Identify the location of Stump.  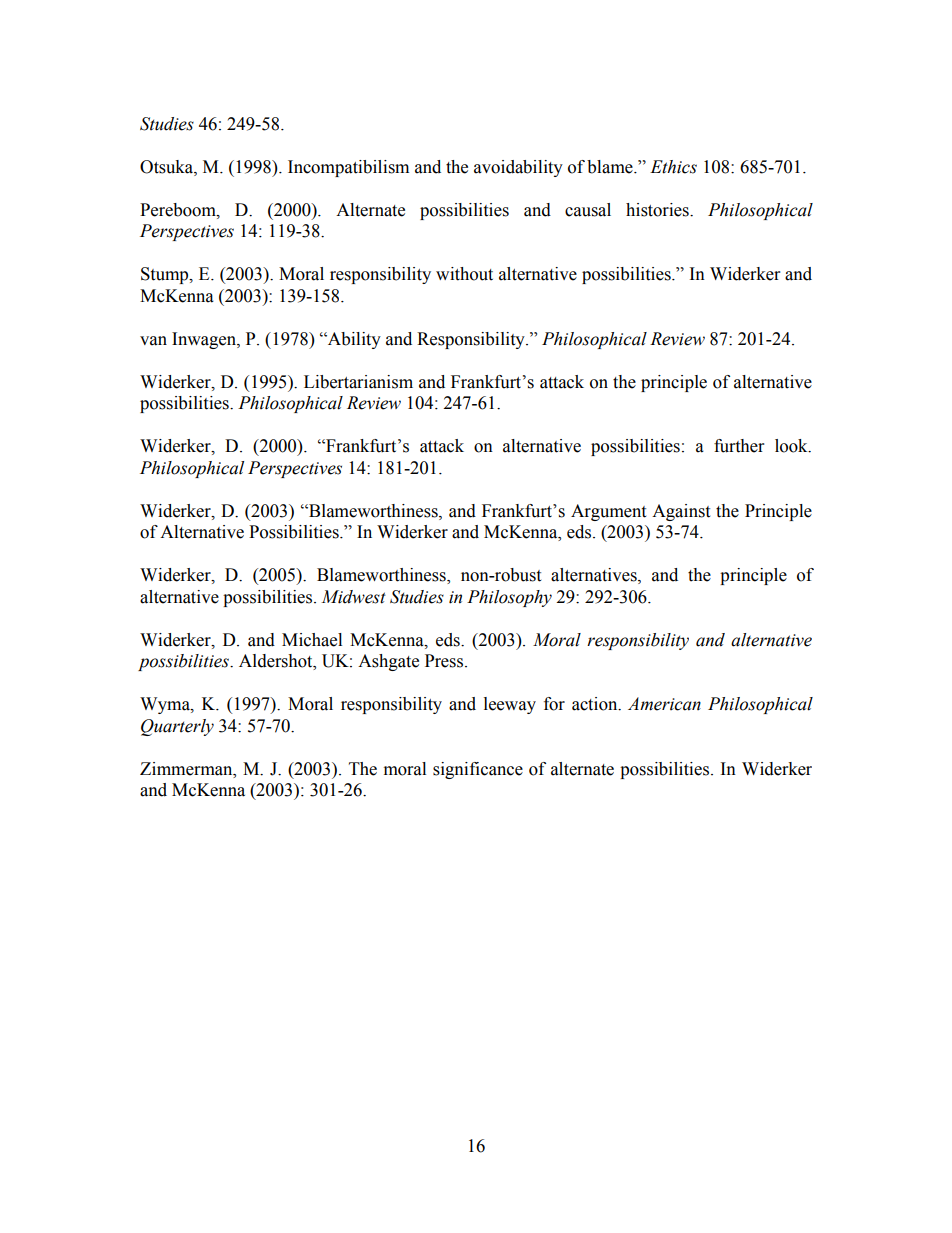
(166, 275).
